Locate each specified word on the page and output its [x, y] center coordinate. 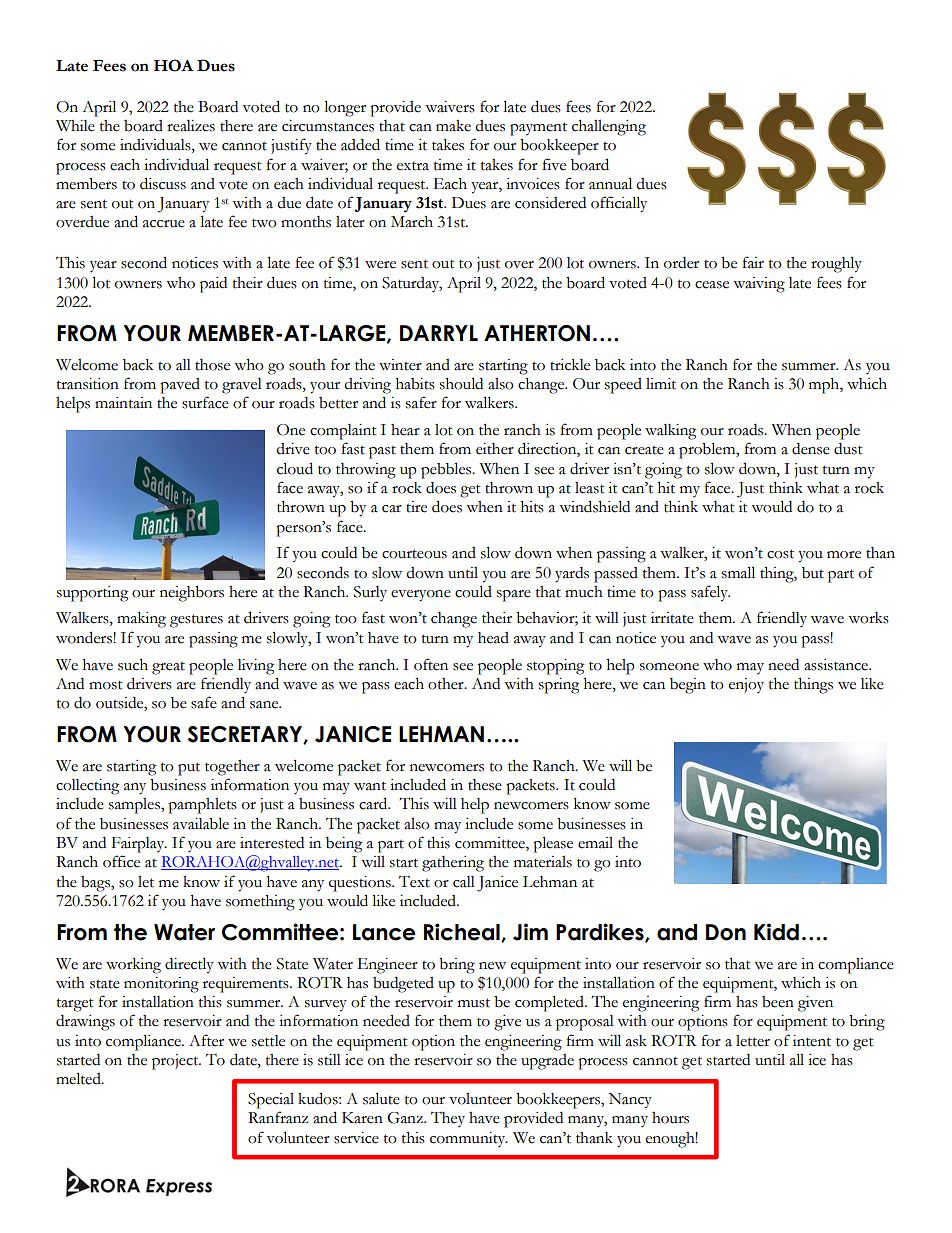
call [464, 882]
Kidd [776, 932]
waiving [759, 285]
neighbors [192, 594]
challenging [609, 128]
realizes [191, 126]
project [176, 1062]
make [453, 126]
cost [780, 554]
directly [189, 965]
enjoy [746, 685]
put [189, 769]
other [447, 684]
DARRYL [439, 333]
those [212, 365]
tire [416, 507]
